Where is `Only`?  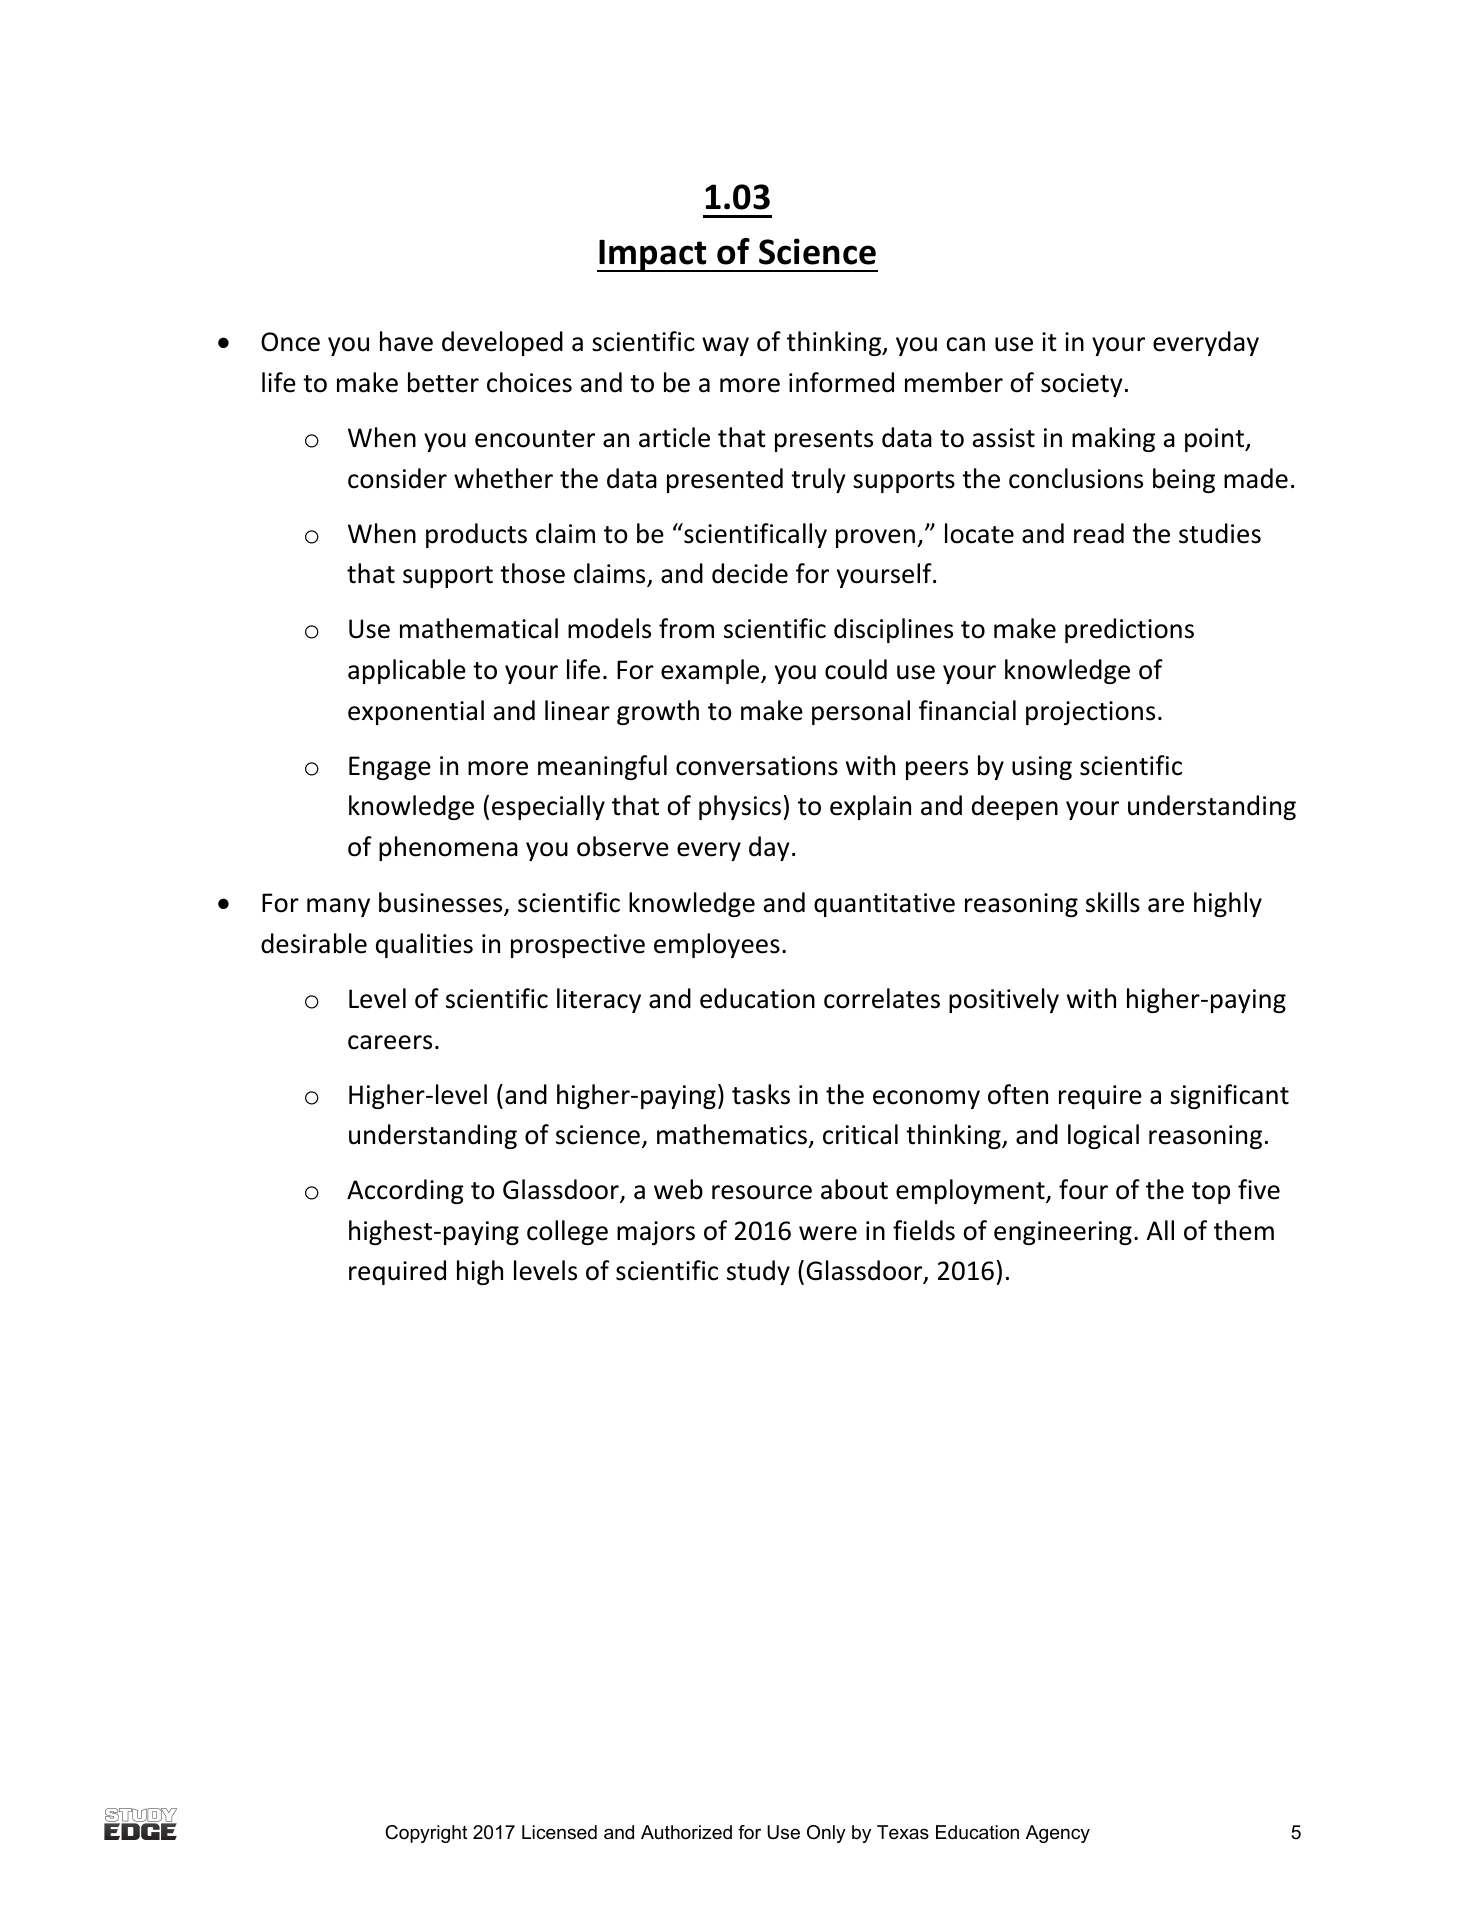
Only is located at coordinates (826, 1834).
